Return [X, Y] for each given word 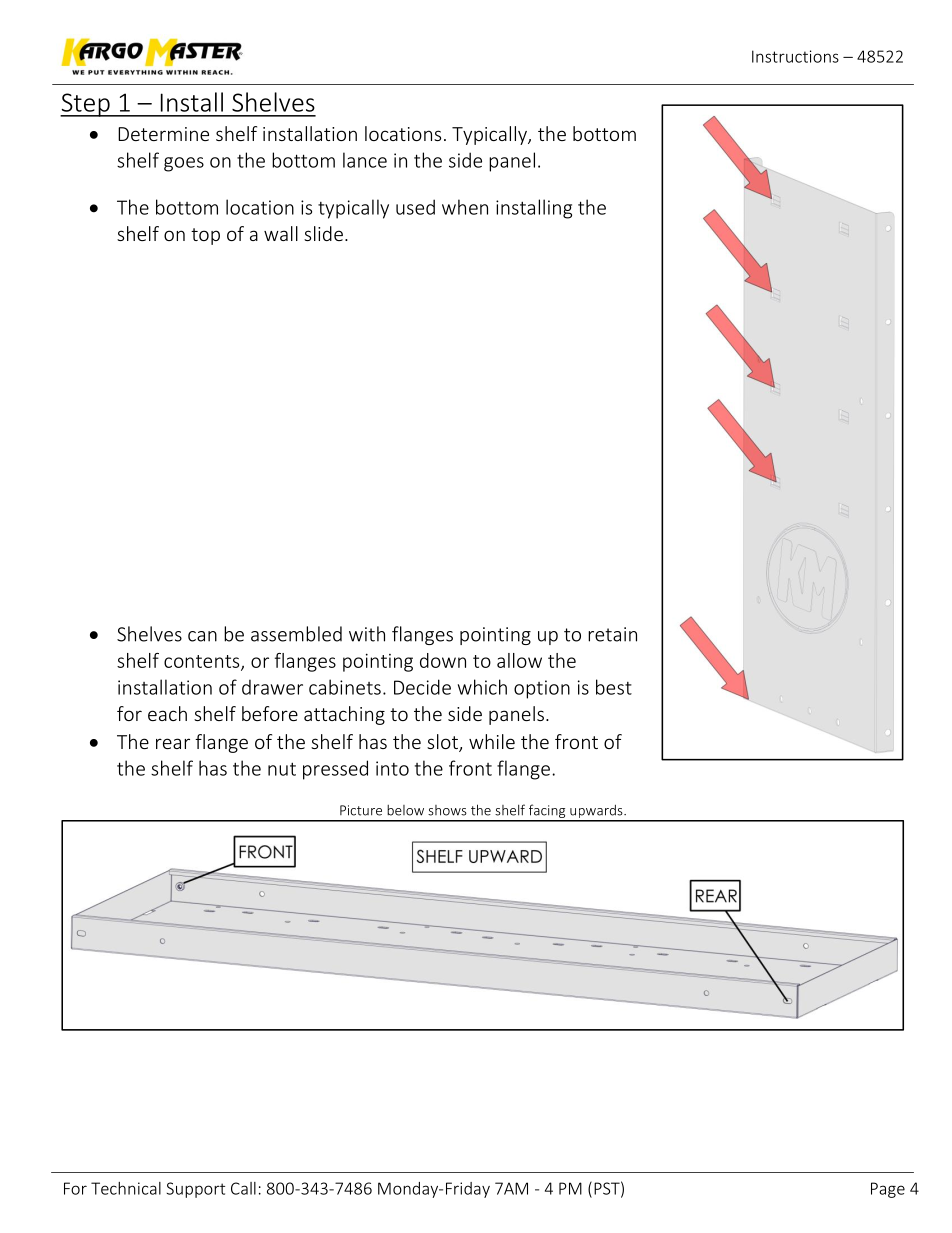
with [367, 634]
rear [173, 743]
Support [195, 1190]
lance [365, 160]
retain [612, 634]
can [202, 636]
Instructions [795, 56]
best [614, 687]
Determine [163, 134]
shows [447, 810]
